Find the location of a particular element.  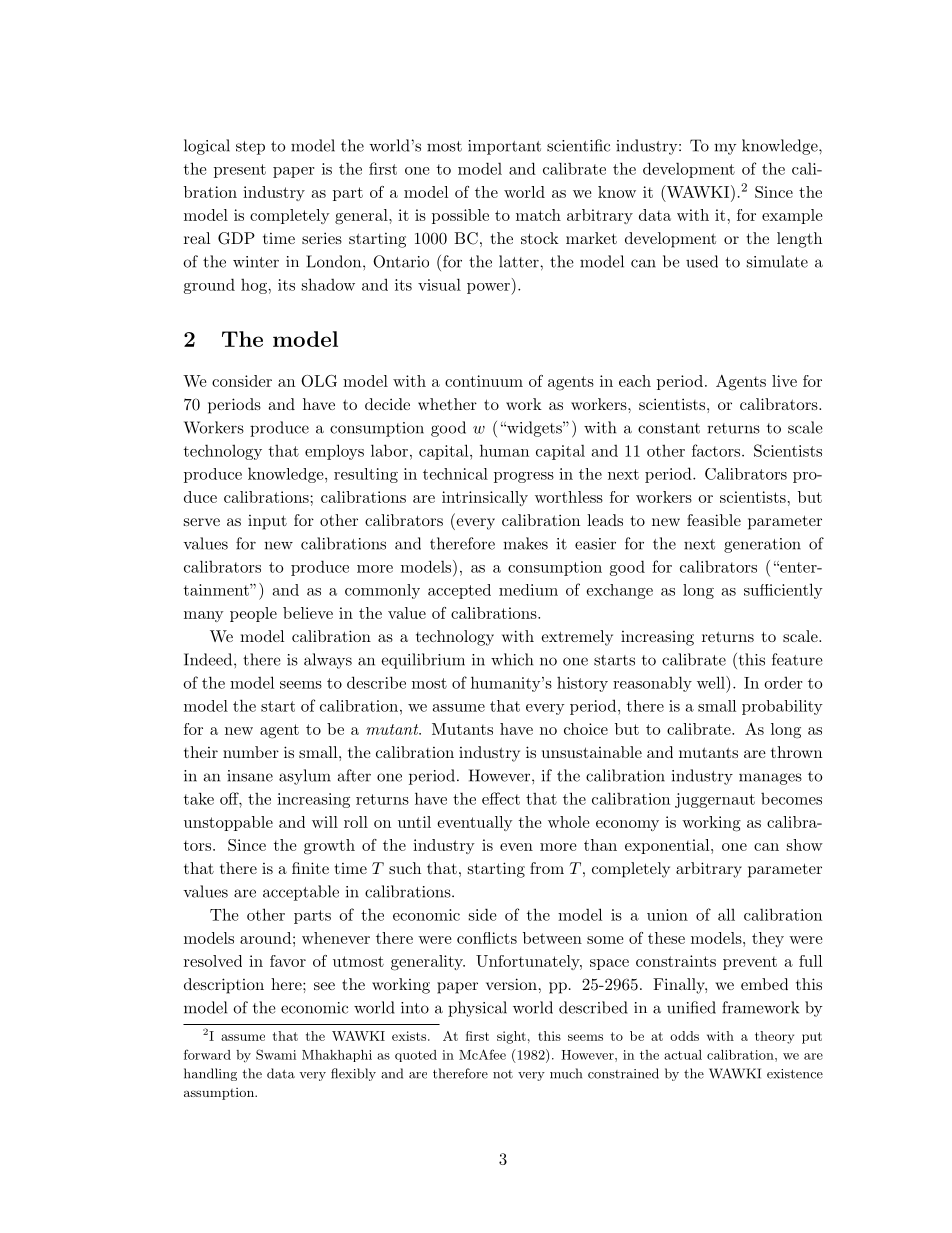

continuum is located at coordinates (484, 381).
